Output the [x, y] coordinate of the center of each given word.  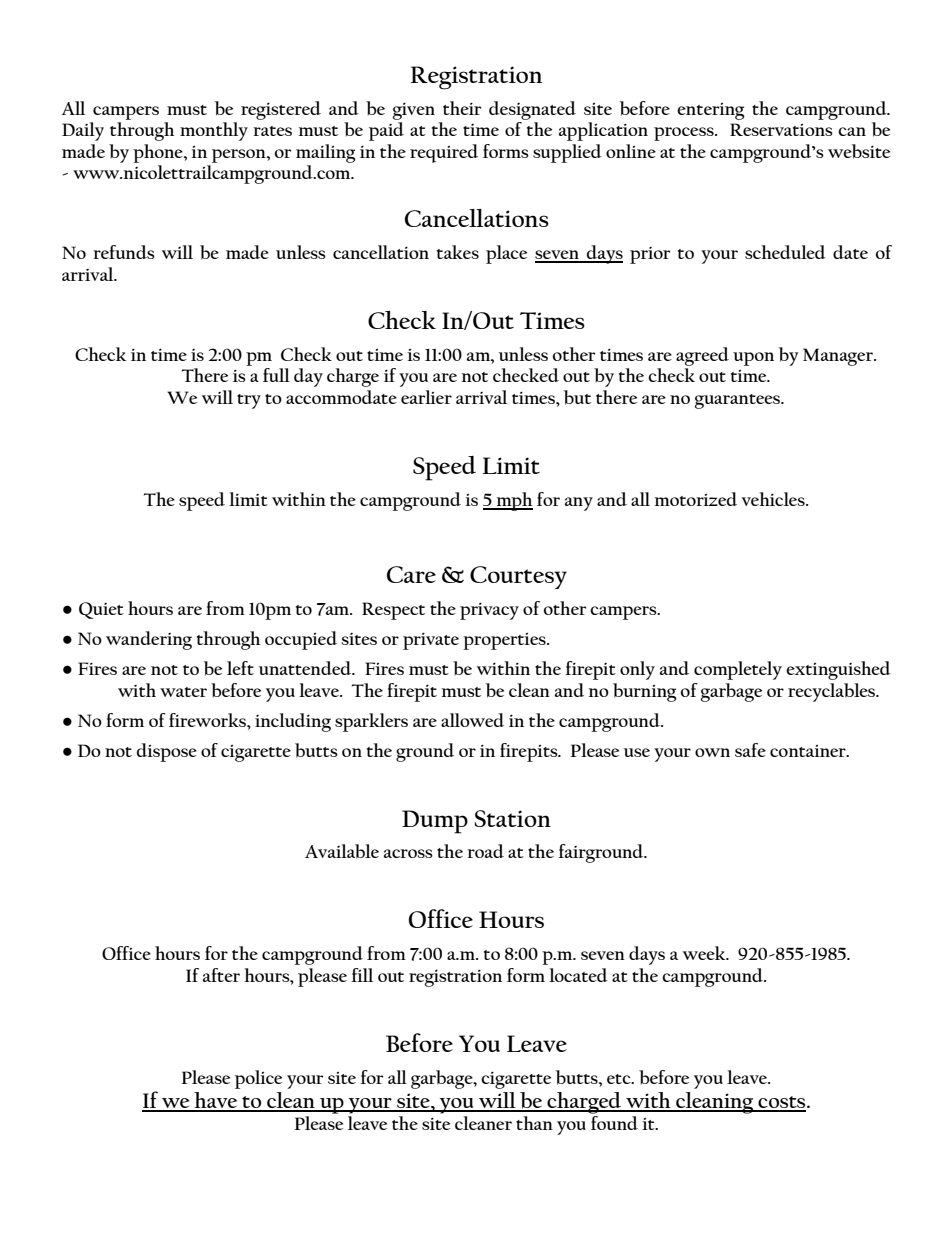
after [221, 975]
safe [750, 750]
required [444, 153]
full [276, 375]
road [485, 851]
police [258, 1079]
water [183, 692]
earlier [426, 397]
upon [753, 359]
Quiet [101, 610]
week [705, 953]
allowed [472, 720]
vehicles [774, 499]
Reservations [781, 129]
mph [513, 501]
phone [159, 153]
